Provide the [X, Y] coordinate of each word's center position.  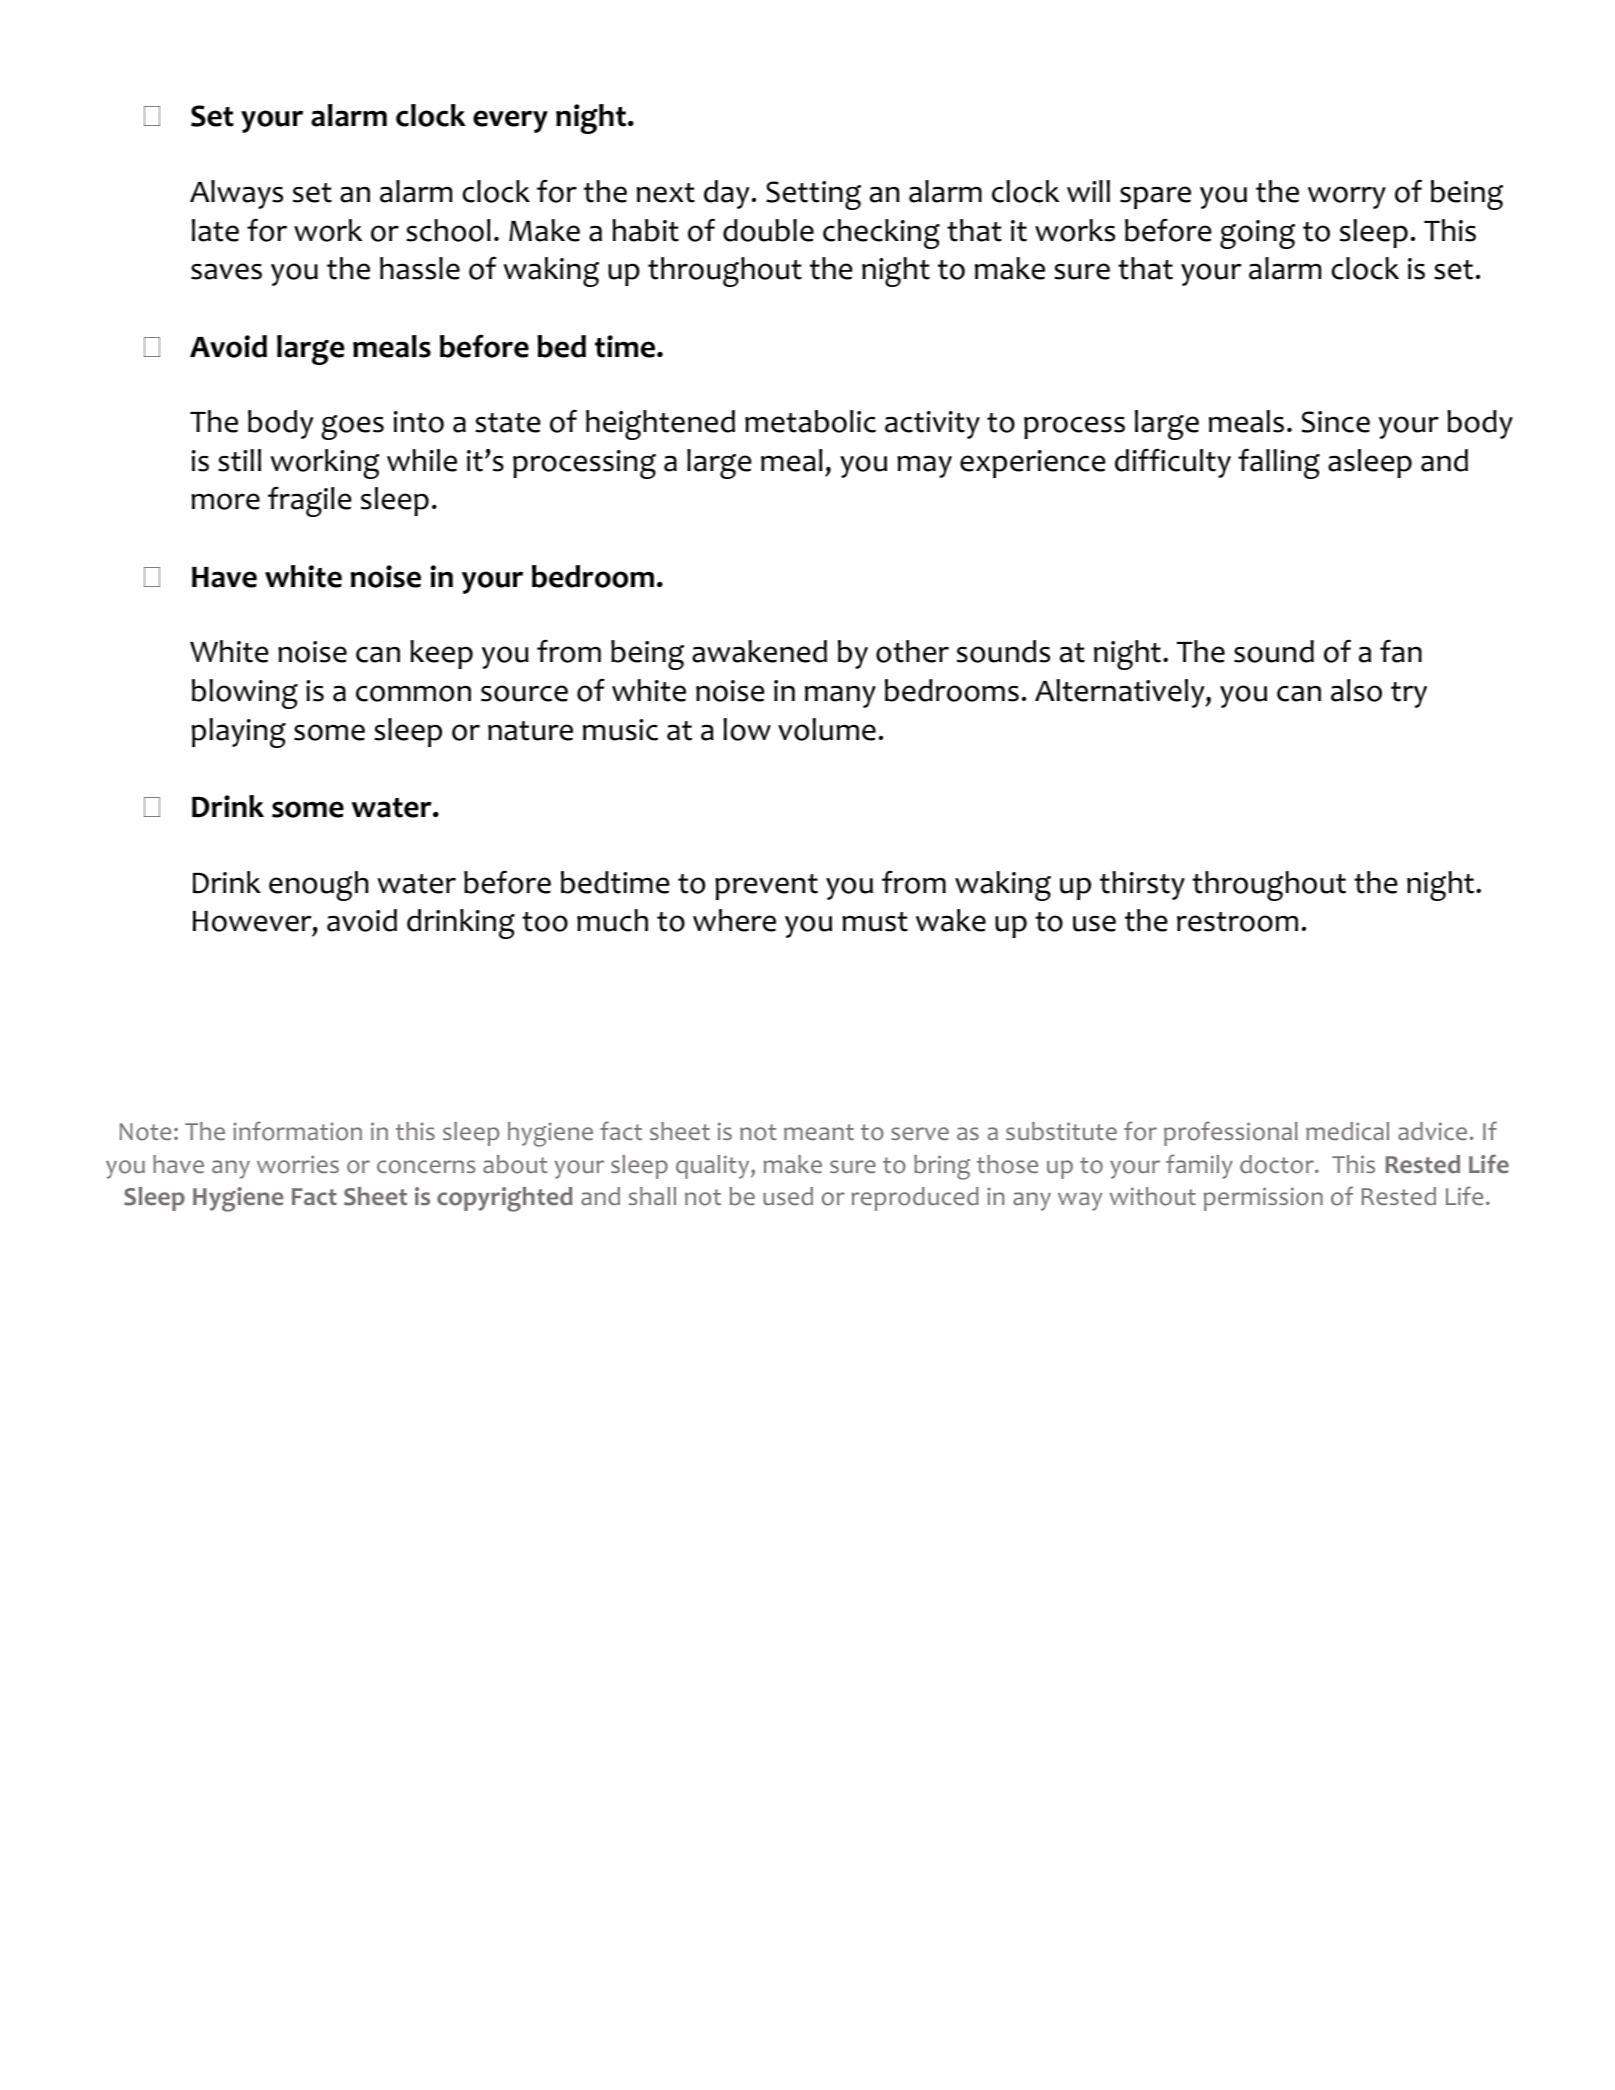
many [840, 697]
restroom [1237, 922]
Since [1336, 422]
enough [318, 886]
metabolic [810, 421]
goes [352, 427]
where [734, 920]
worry [1347, 197]
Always [236, 194]
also [1356, 690]
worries [298, 1165]
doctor [1278, 1164]
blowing [245, 694]
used [788, 1196]
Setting [813, 195]
